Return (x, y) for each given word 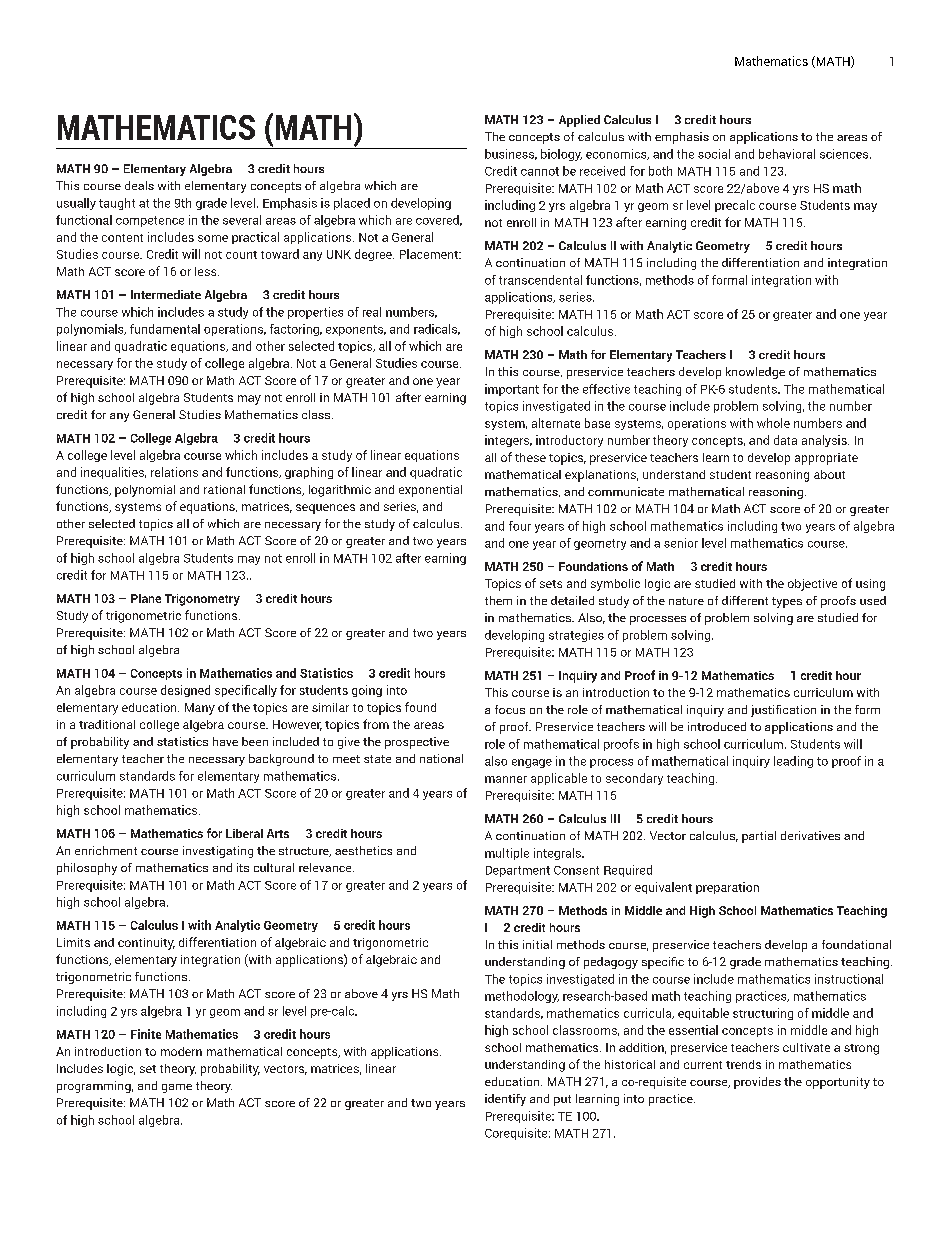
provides (757, 1083)
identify (505, 1100)
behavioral (787, 154)
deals (139, 185)
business (511, 154)
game (177, 1088)
